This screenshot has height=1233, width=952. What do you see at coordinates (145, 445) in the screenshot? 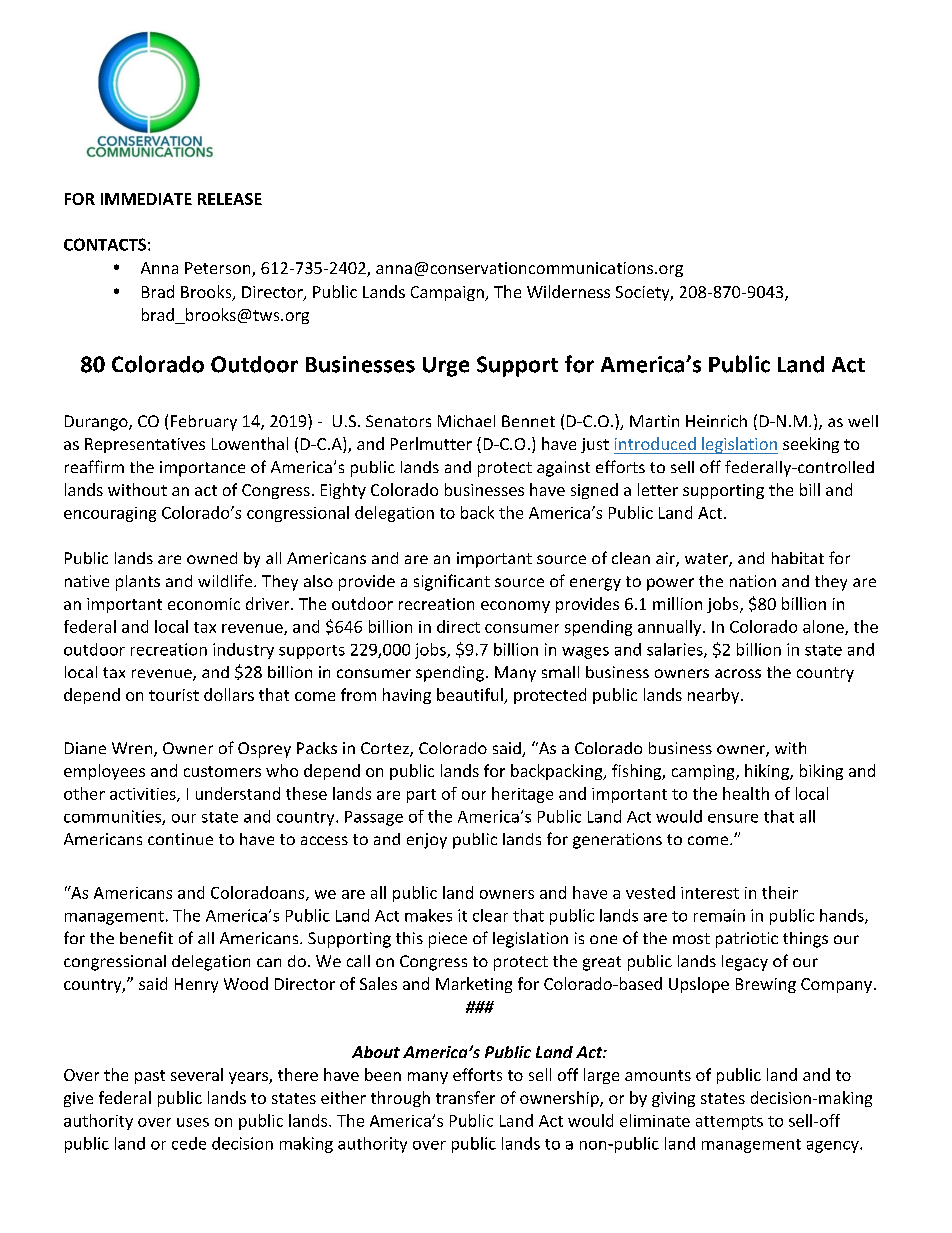
I see `Representatives` at bounding box center [145, 445].
